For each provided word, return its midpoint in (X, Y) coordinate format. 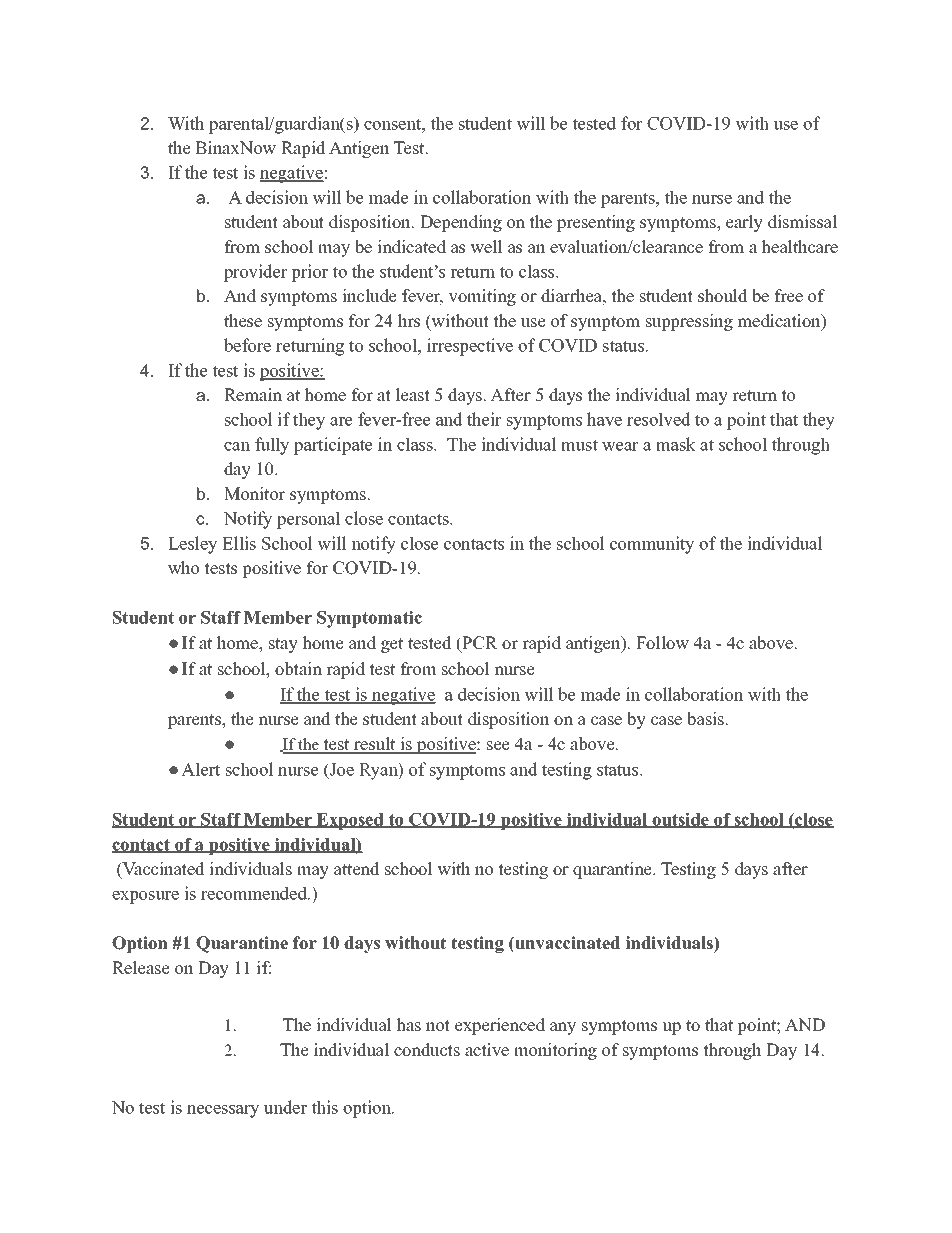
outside (680, 820)
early (744, 223)
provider (256, 273)
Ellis (239, 543)
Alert (200, 769)
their (484, 419)
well (486, 247)
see (498, 746)
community (652, 545)
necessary (223, 1111)
